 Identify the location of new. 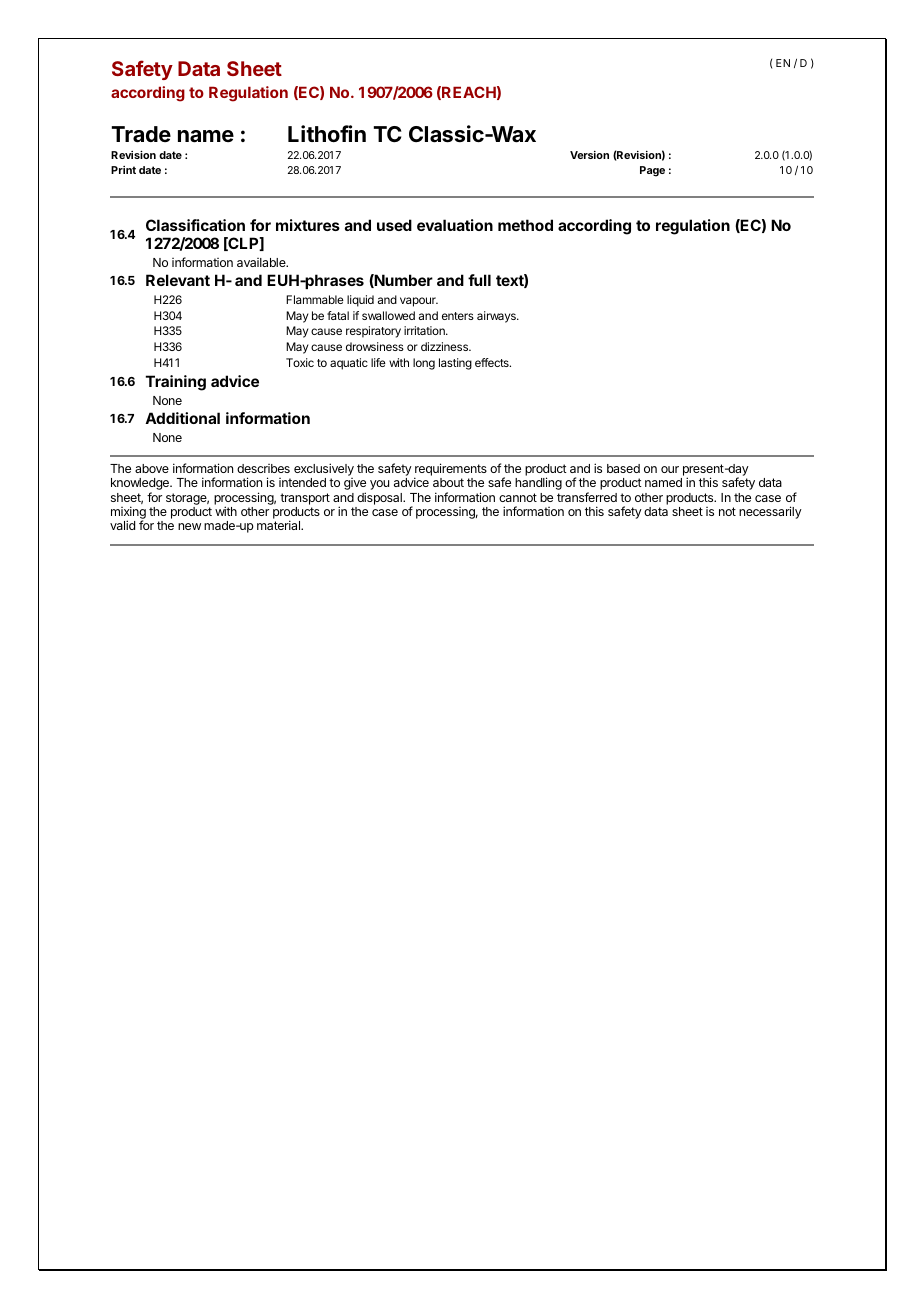
(189, 526).
